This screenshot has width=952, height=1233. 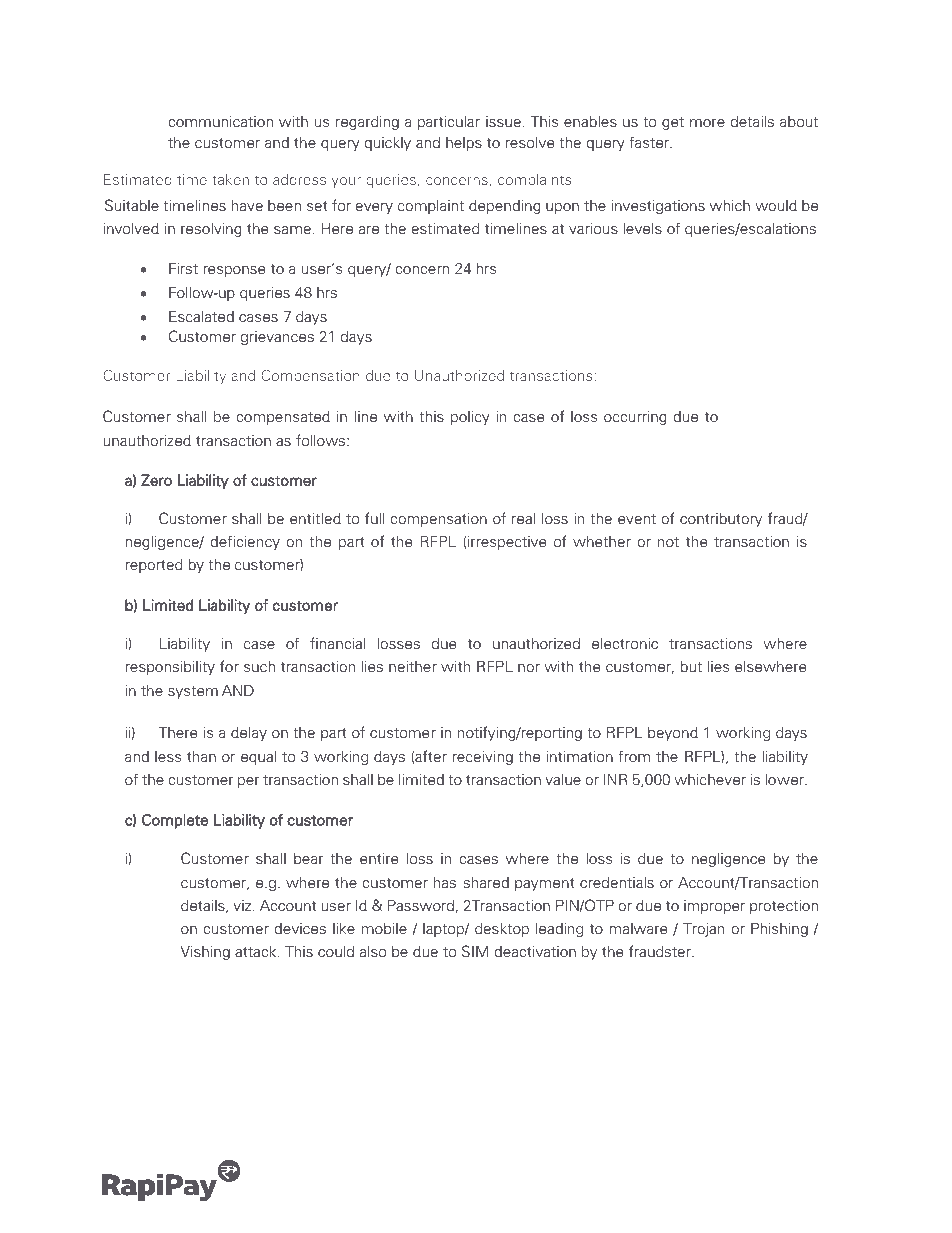 What do you see at coordinates (201, 316) in the screenshot?
I see `Escalated` at bounding box center [201, 316].
